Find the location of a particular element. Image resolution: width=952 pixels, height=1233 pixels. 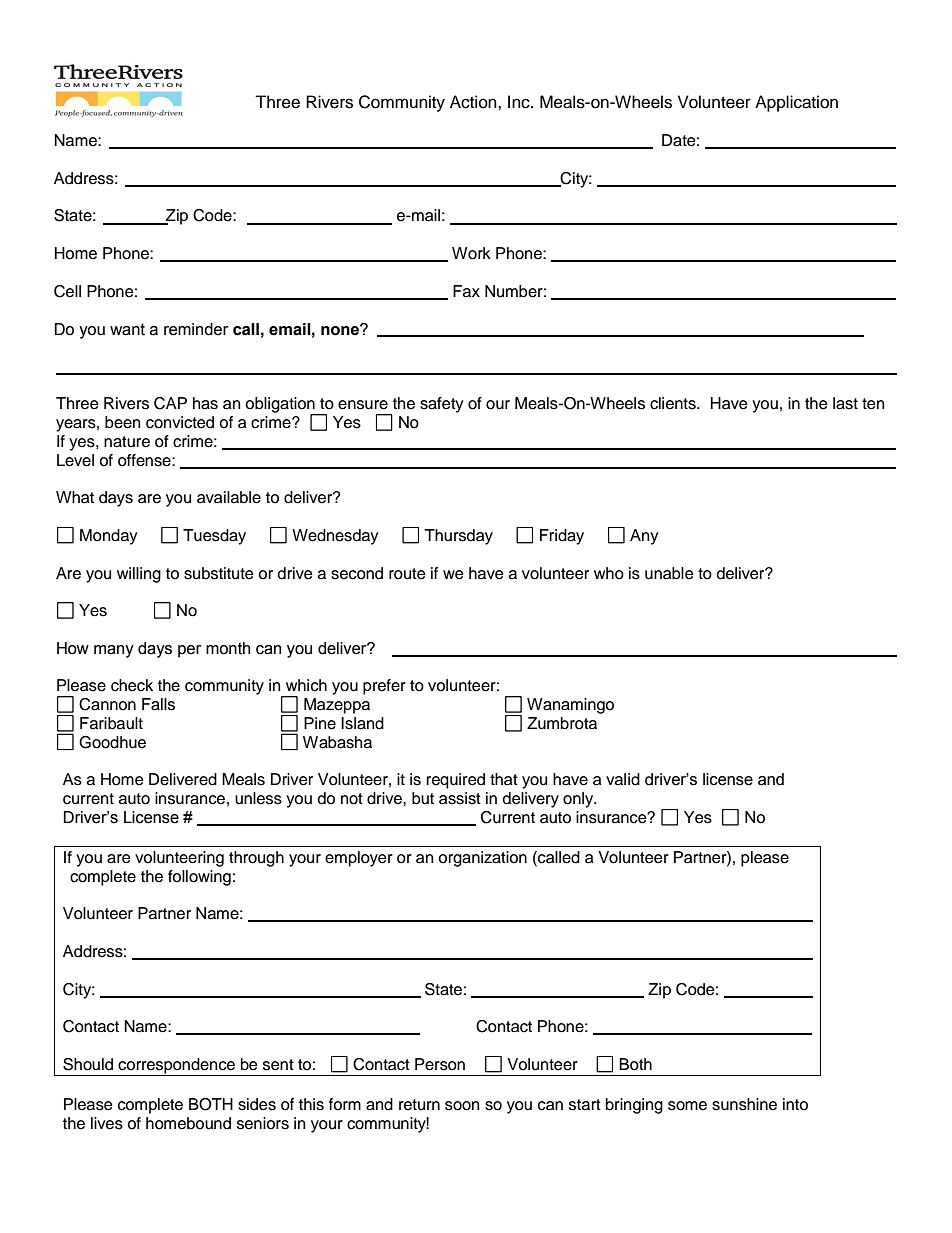

Cell is located at coordinates (67, 291).
